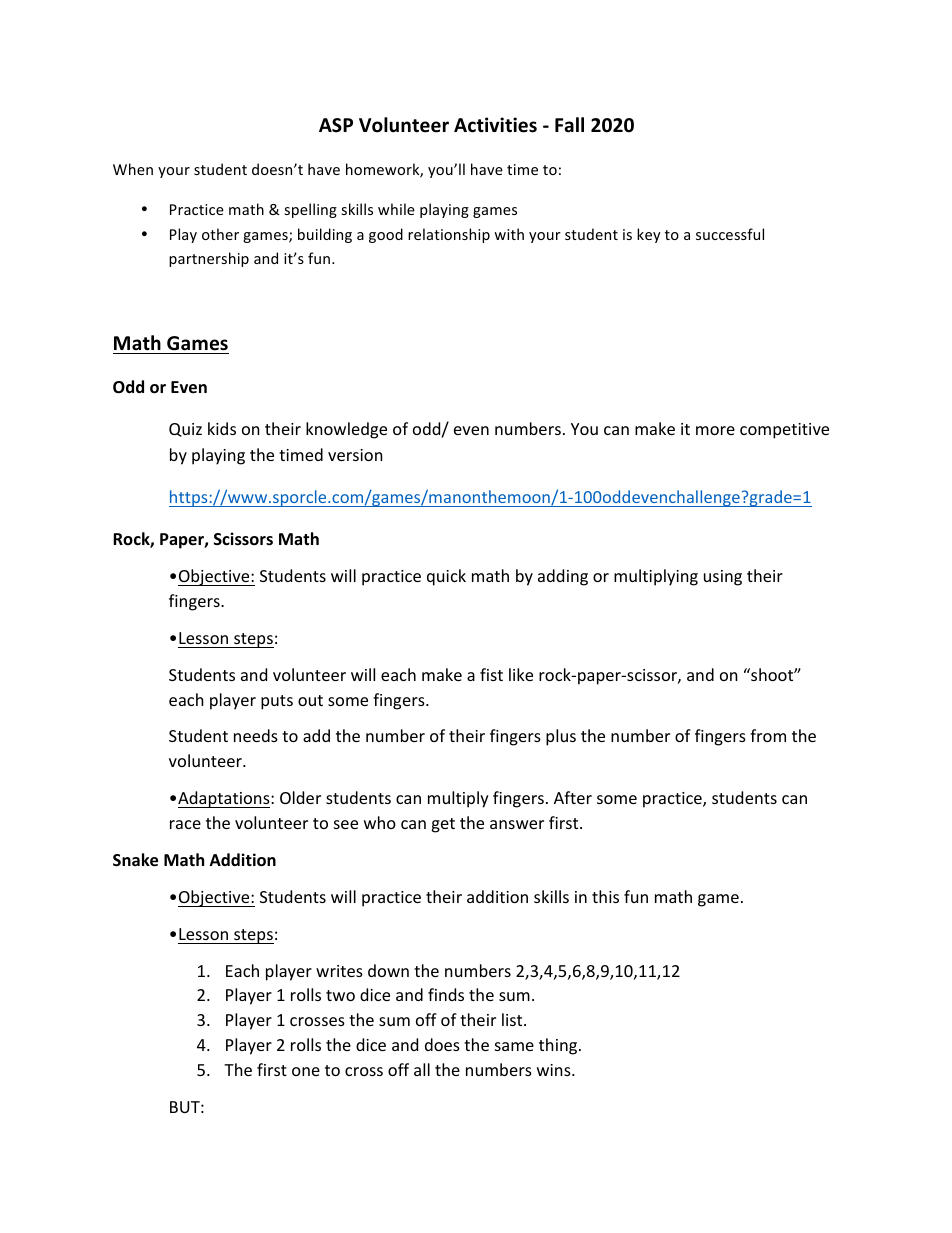  What do you see at coordinates (306, 1071) in the screenshot?
I see `one` at bounding box center [306, 1071].
